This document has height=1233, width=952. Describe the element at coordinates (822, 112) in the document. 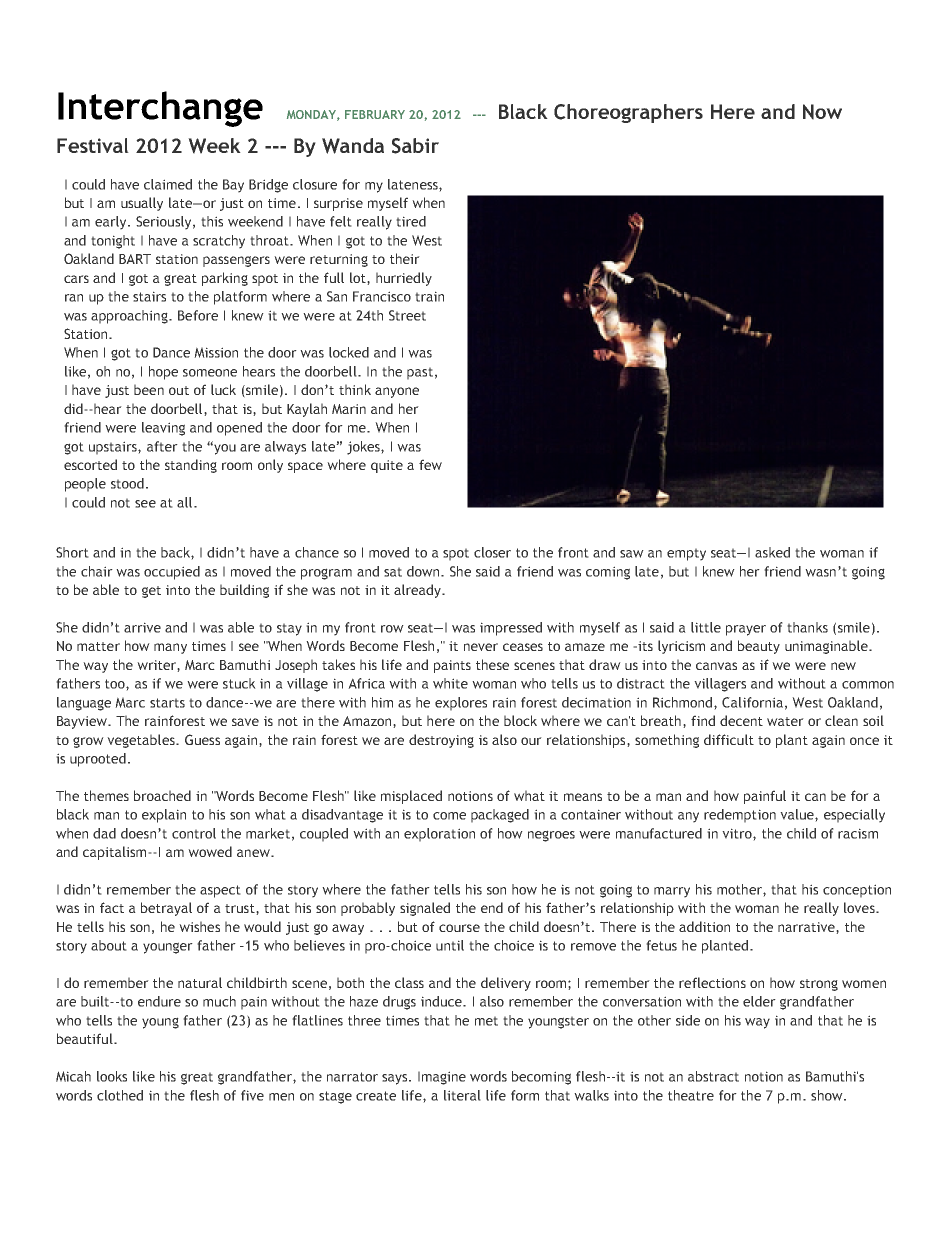

I see `Now` at that location.
